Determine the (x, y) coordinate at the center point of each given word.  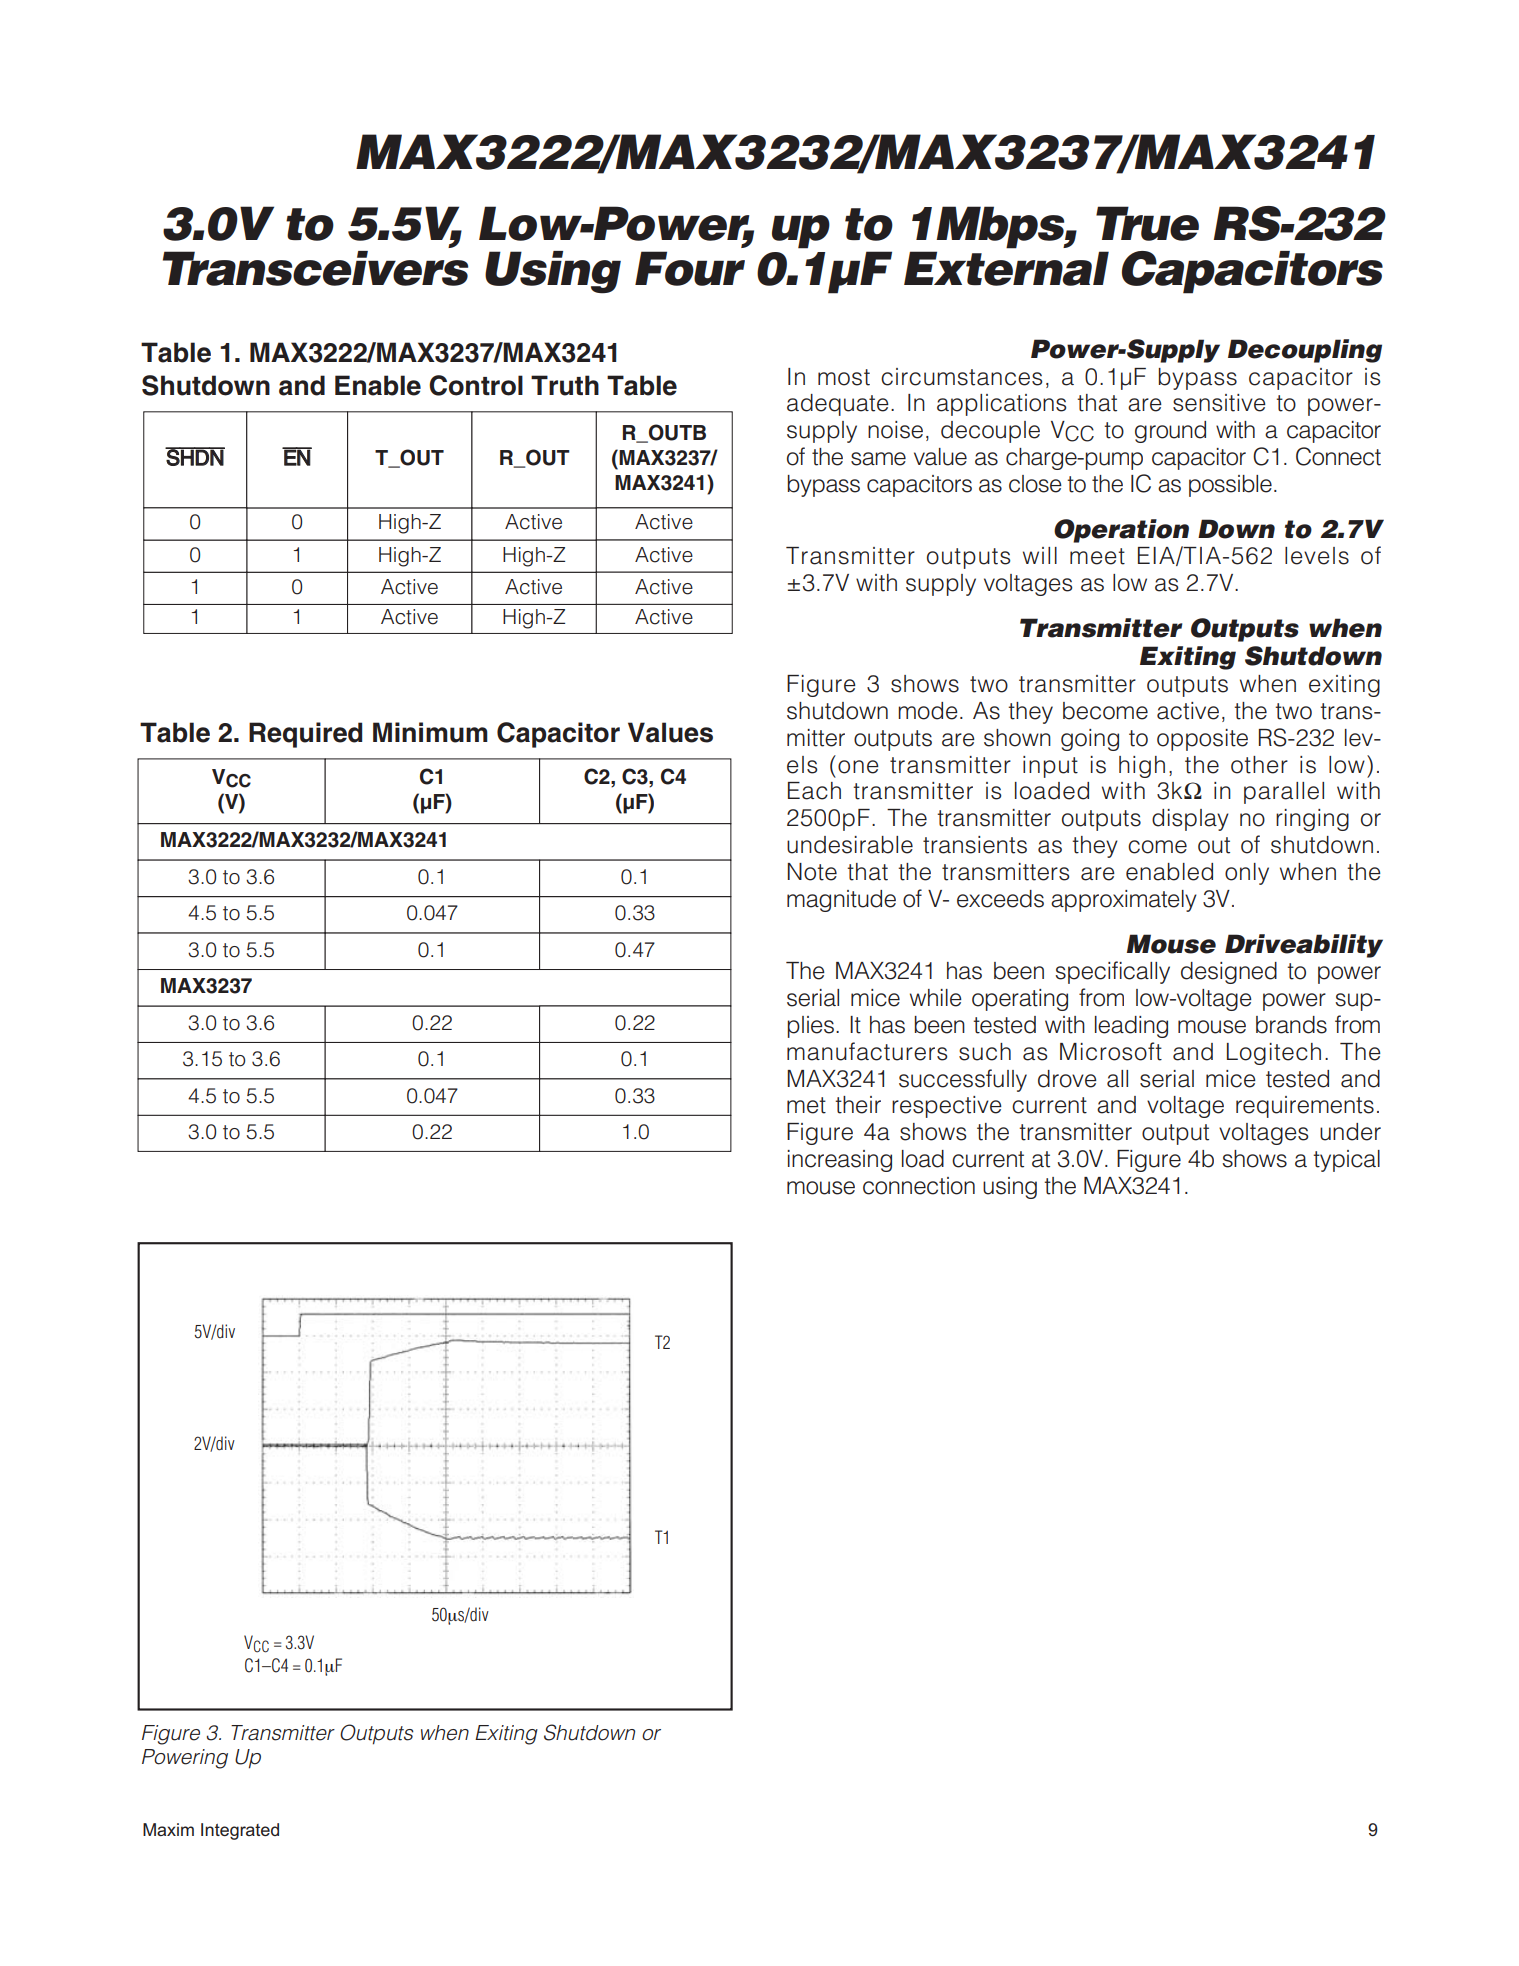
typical (1346, 1161)
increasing (839, 1161)
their (858, 1105)
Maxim (168, 1829)
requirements (1305, 1107)
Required (305, 735)
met (806, 1105)
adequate (838, 405)
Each (814, 791)
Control (476, 385)
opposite (1202, 740)
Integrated (240, 1831)
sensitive (1219, 403)
